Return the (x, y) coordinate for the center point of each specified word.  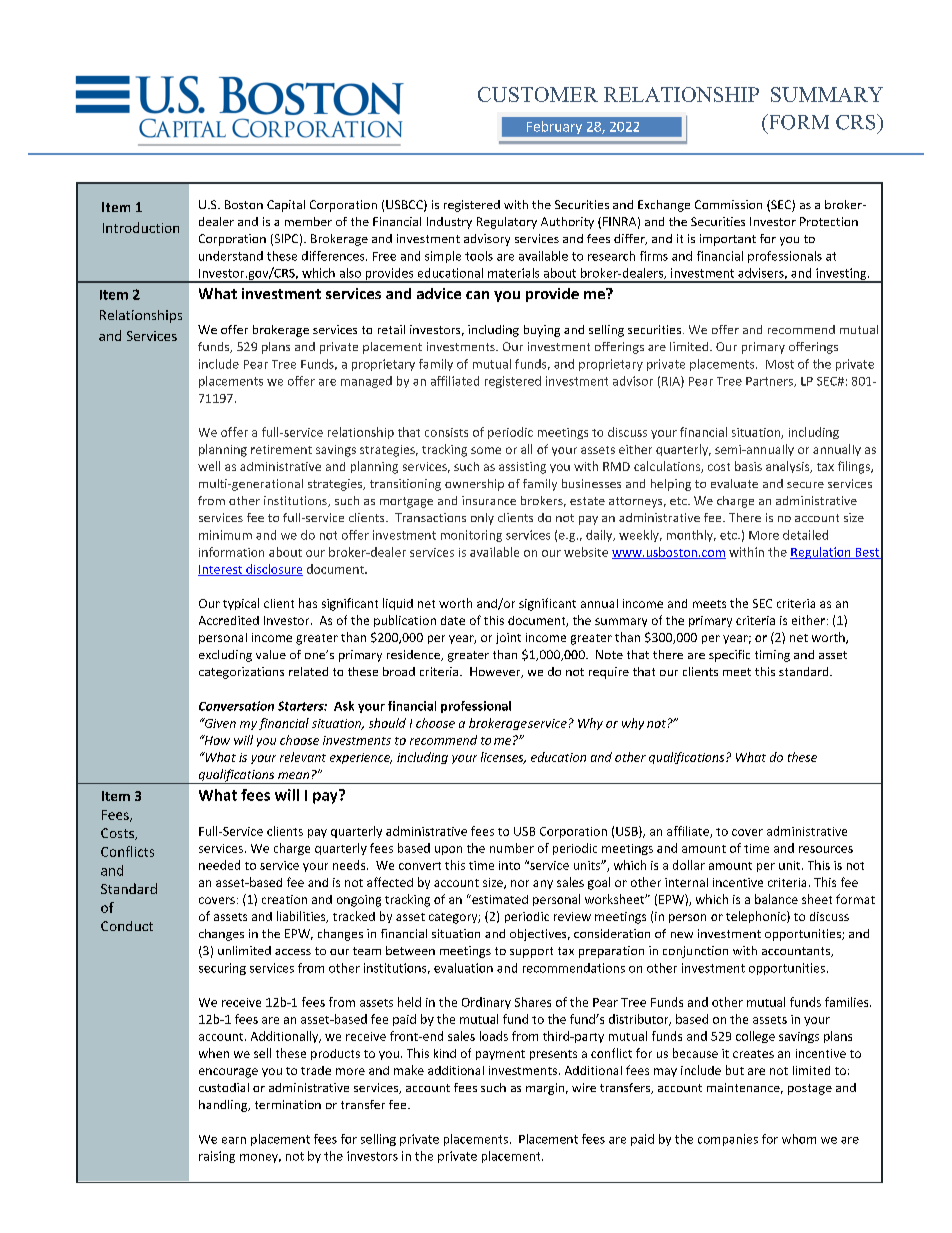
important (728, 240)
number (512, 848)
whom (799, 1139)
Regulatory (507, 223)
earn (234, 1140)
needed (219, 865)
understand (231, 256)
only (482, 519)
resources (826, 849)
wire (584, 1087)
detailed (805, 535)
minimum (225, 535)
